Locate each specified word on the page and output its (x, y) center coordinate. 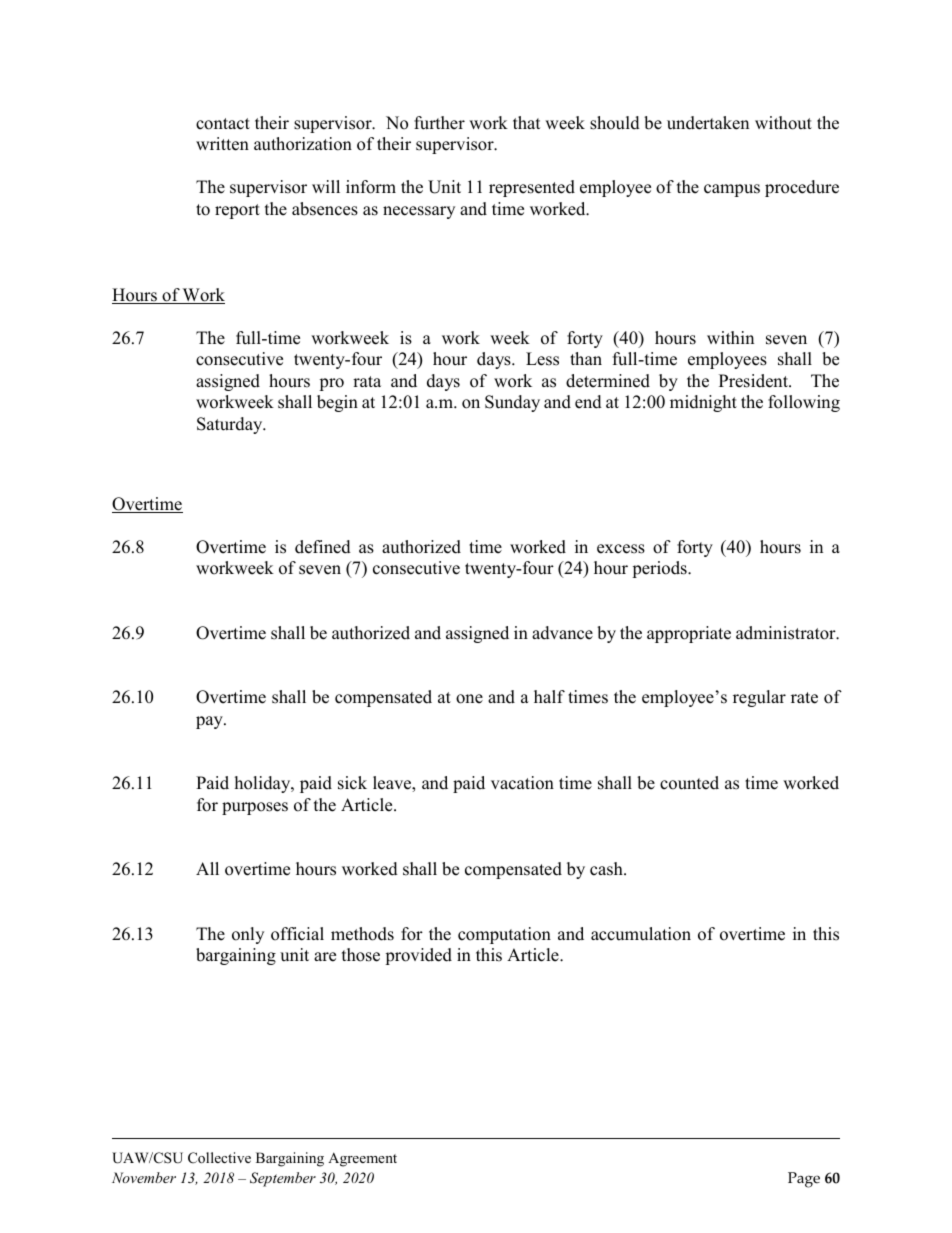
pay (210, 722)
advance (562, 633)
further (439, 123)
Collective (219, 1158)
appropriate (689, 634)
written (222, 144)
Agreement (362, 1159)
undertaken (708, 123)
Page (804, 1180)
